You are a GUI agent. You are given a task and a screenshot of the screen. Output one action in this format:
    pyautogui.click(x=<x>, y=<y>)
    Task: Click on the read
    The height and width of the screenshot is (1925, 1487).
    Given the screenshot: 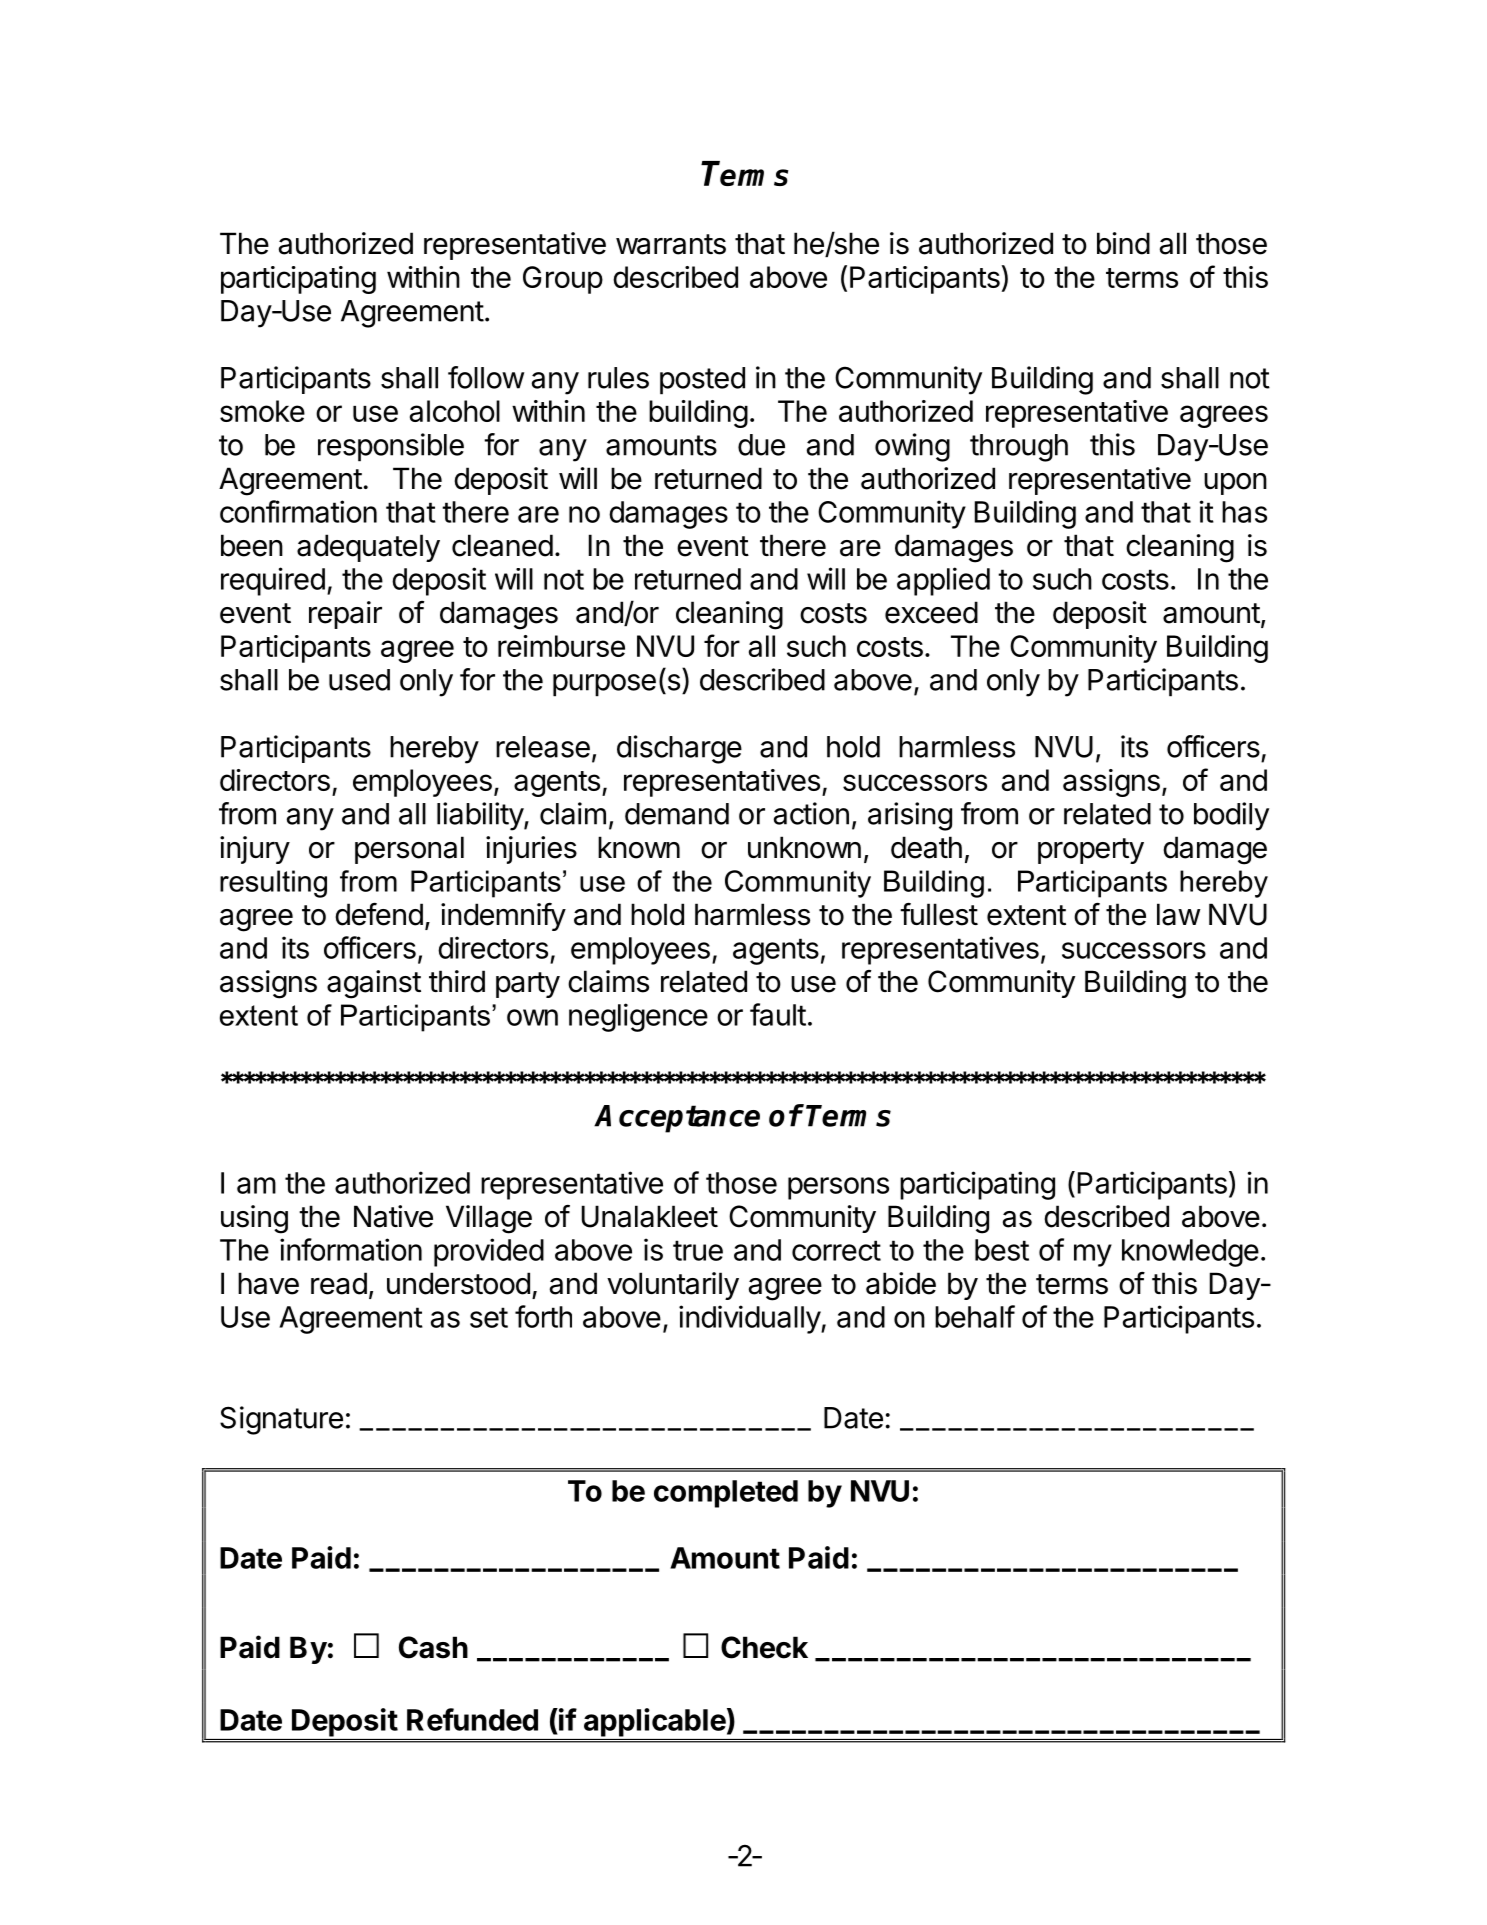 What is the action you would take?
    pyautogui.click(x=339, y=1283)
